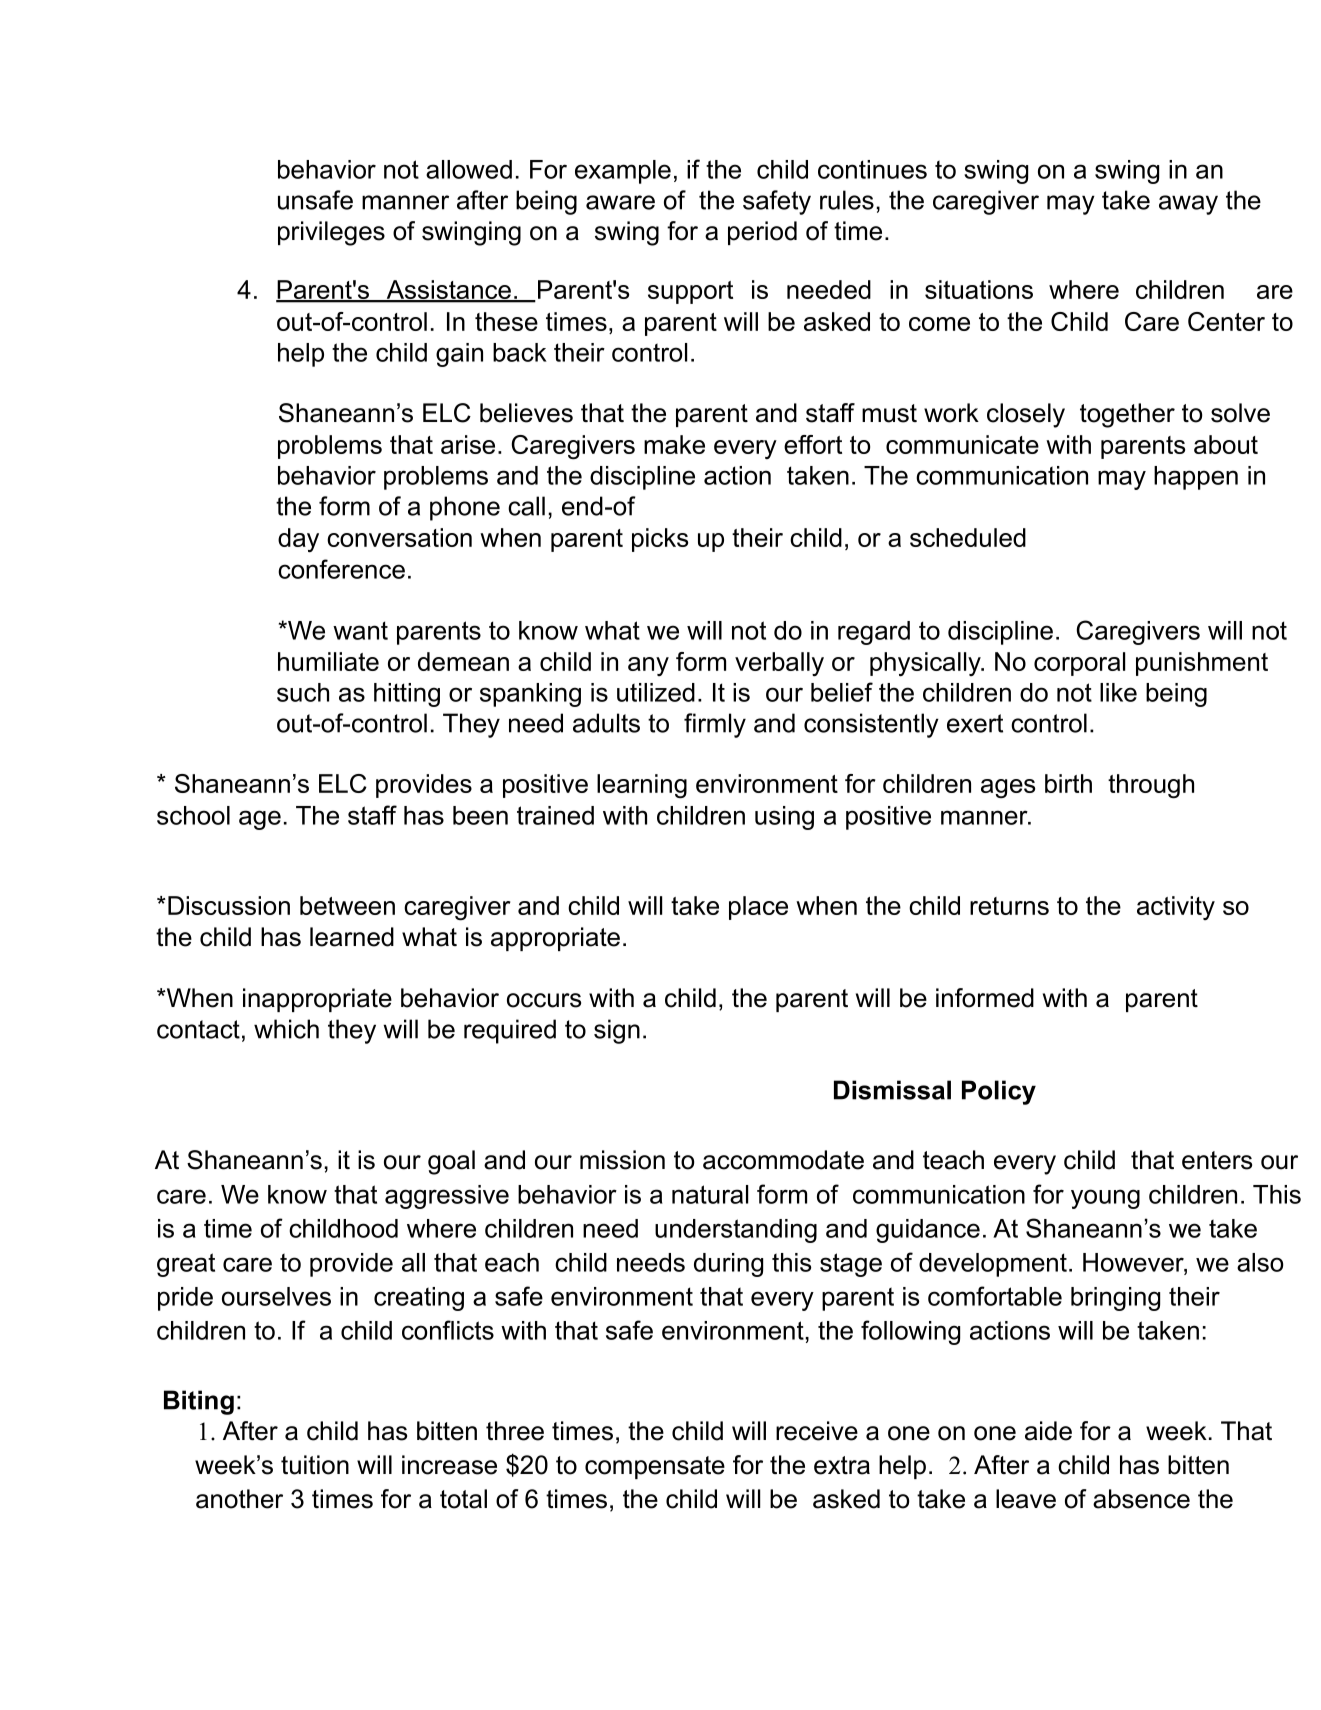 The height and width of the screenshot is (1710, 1321). Describe the element at coordinates (1188, 205) in the screenshot. I see `away` at that location.
